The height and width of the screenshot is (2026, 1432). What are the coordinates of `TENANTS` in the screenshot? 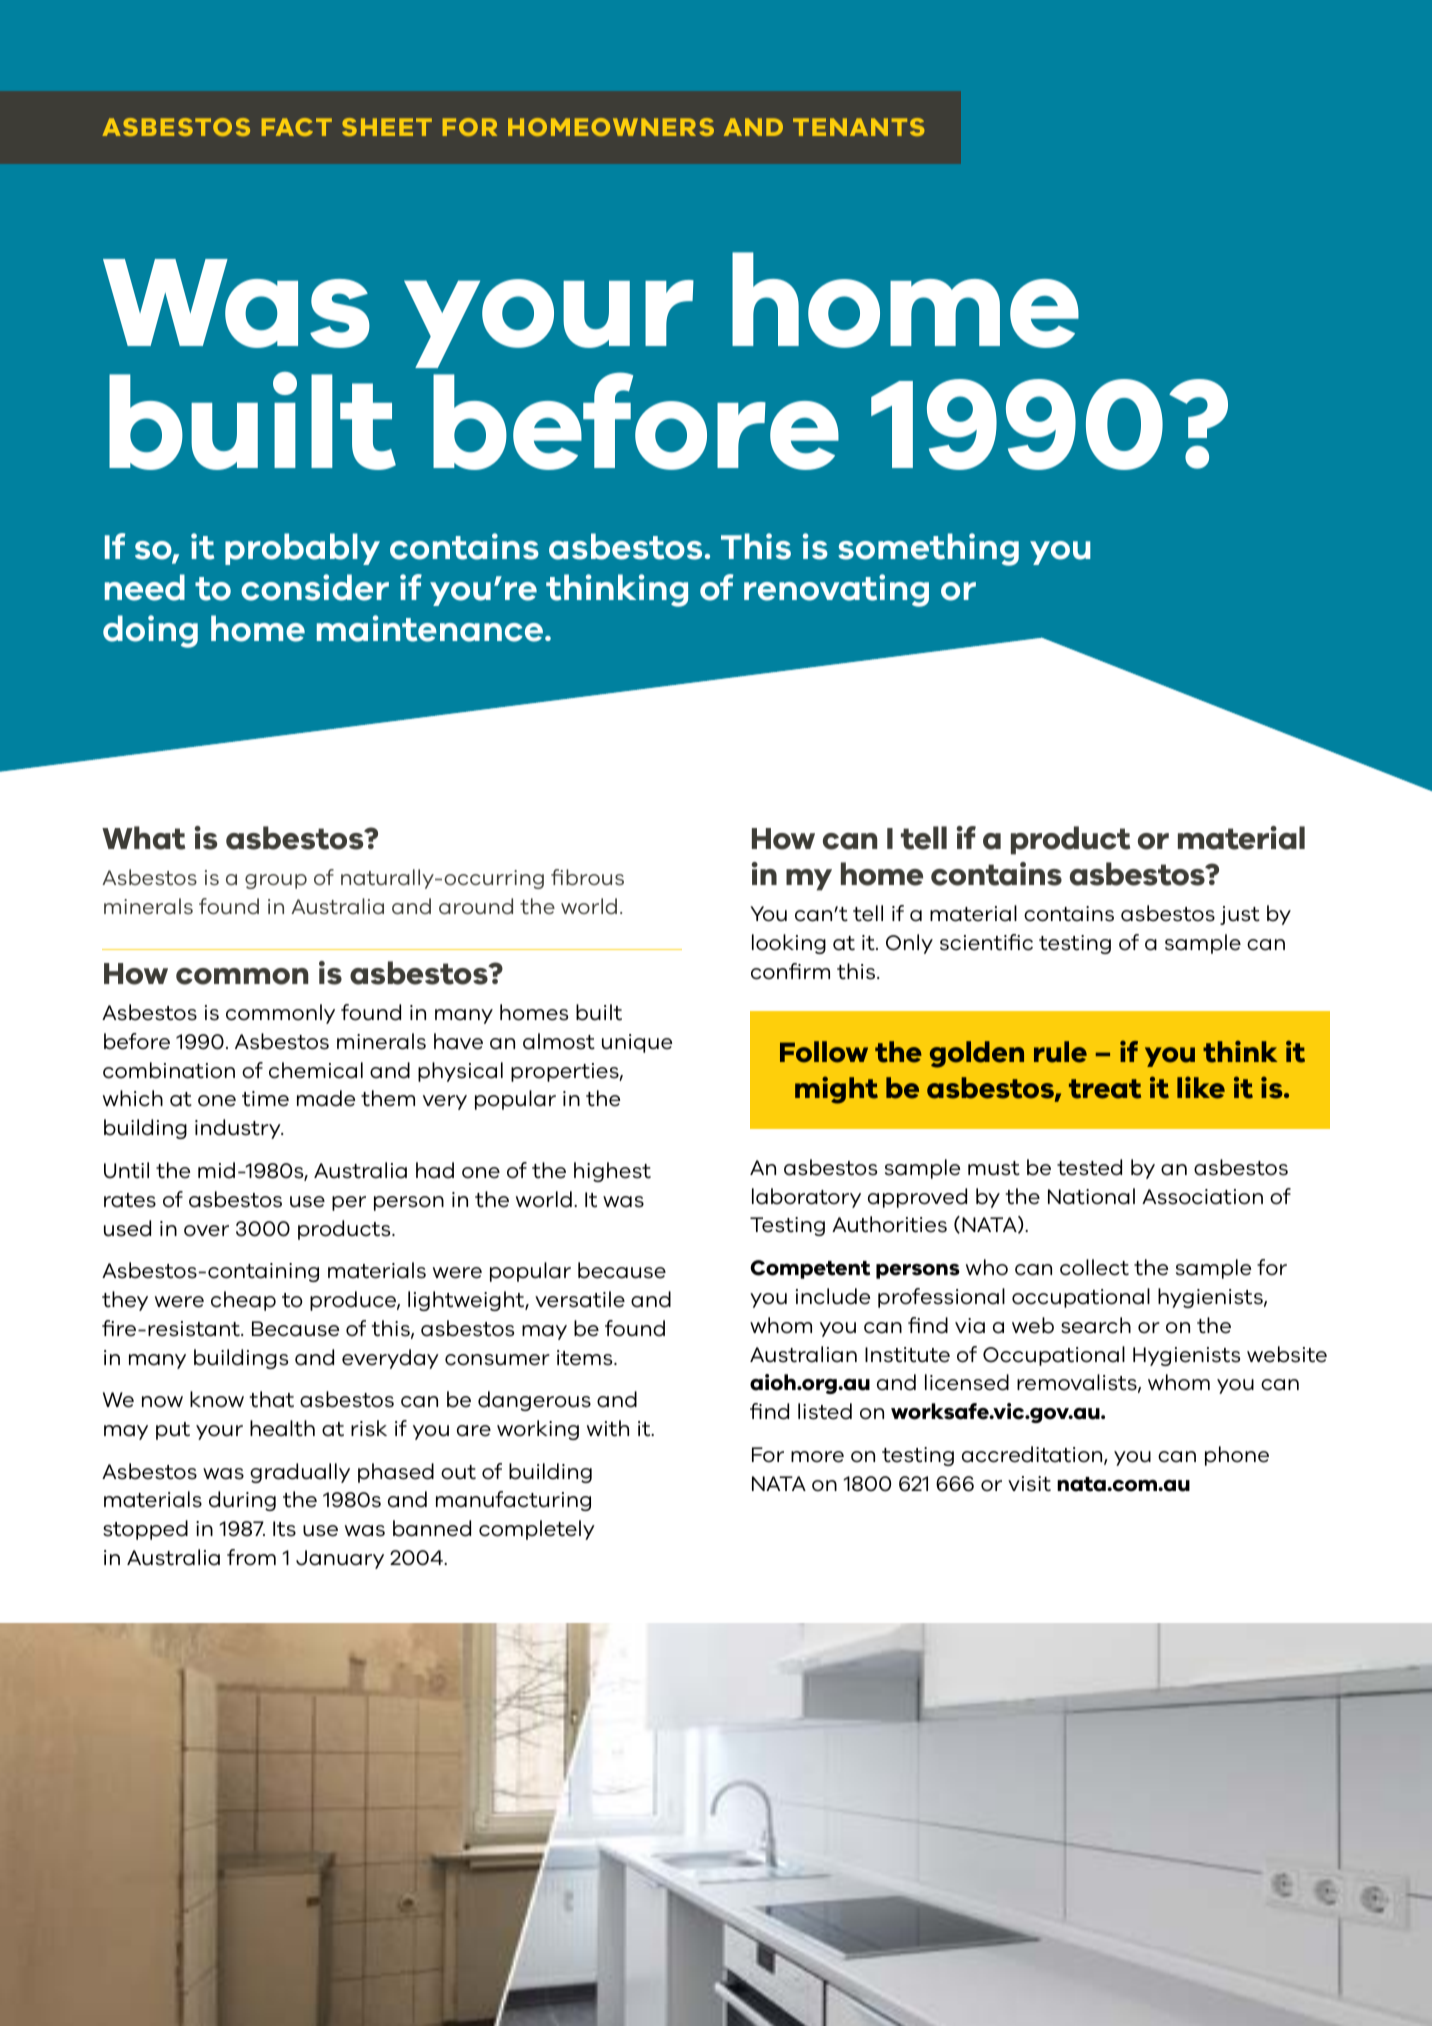 It's located at (859, 127).
